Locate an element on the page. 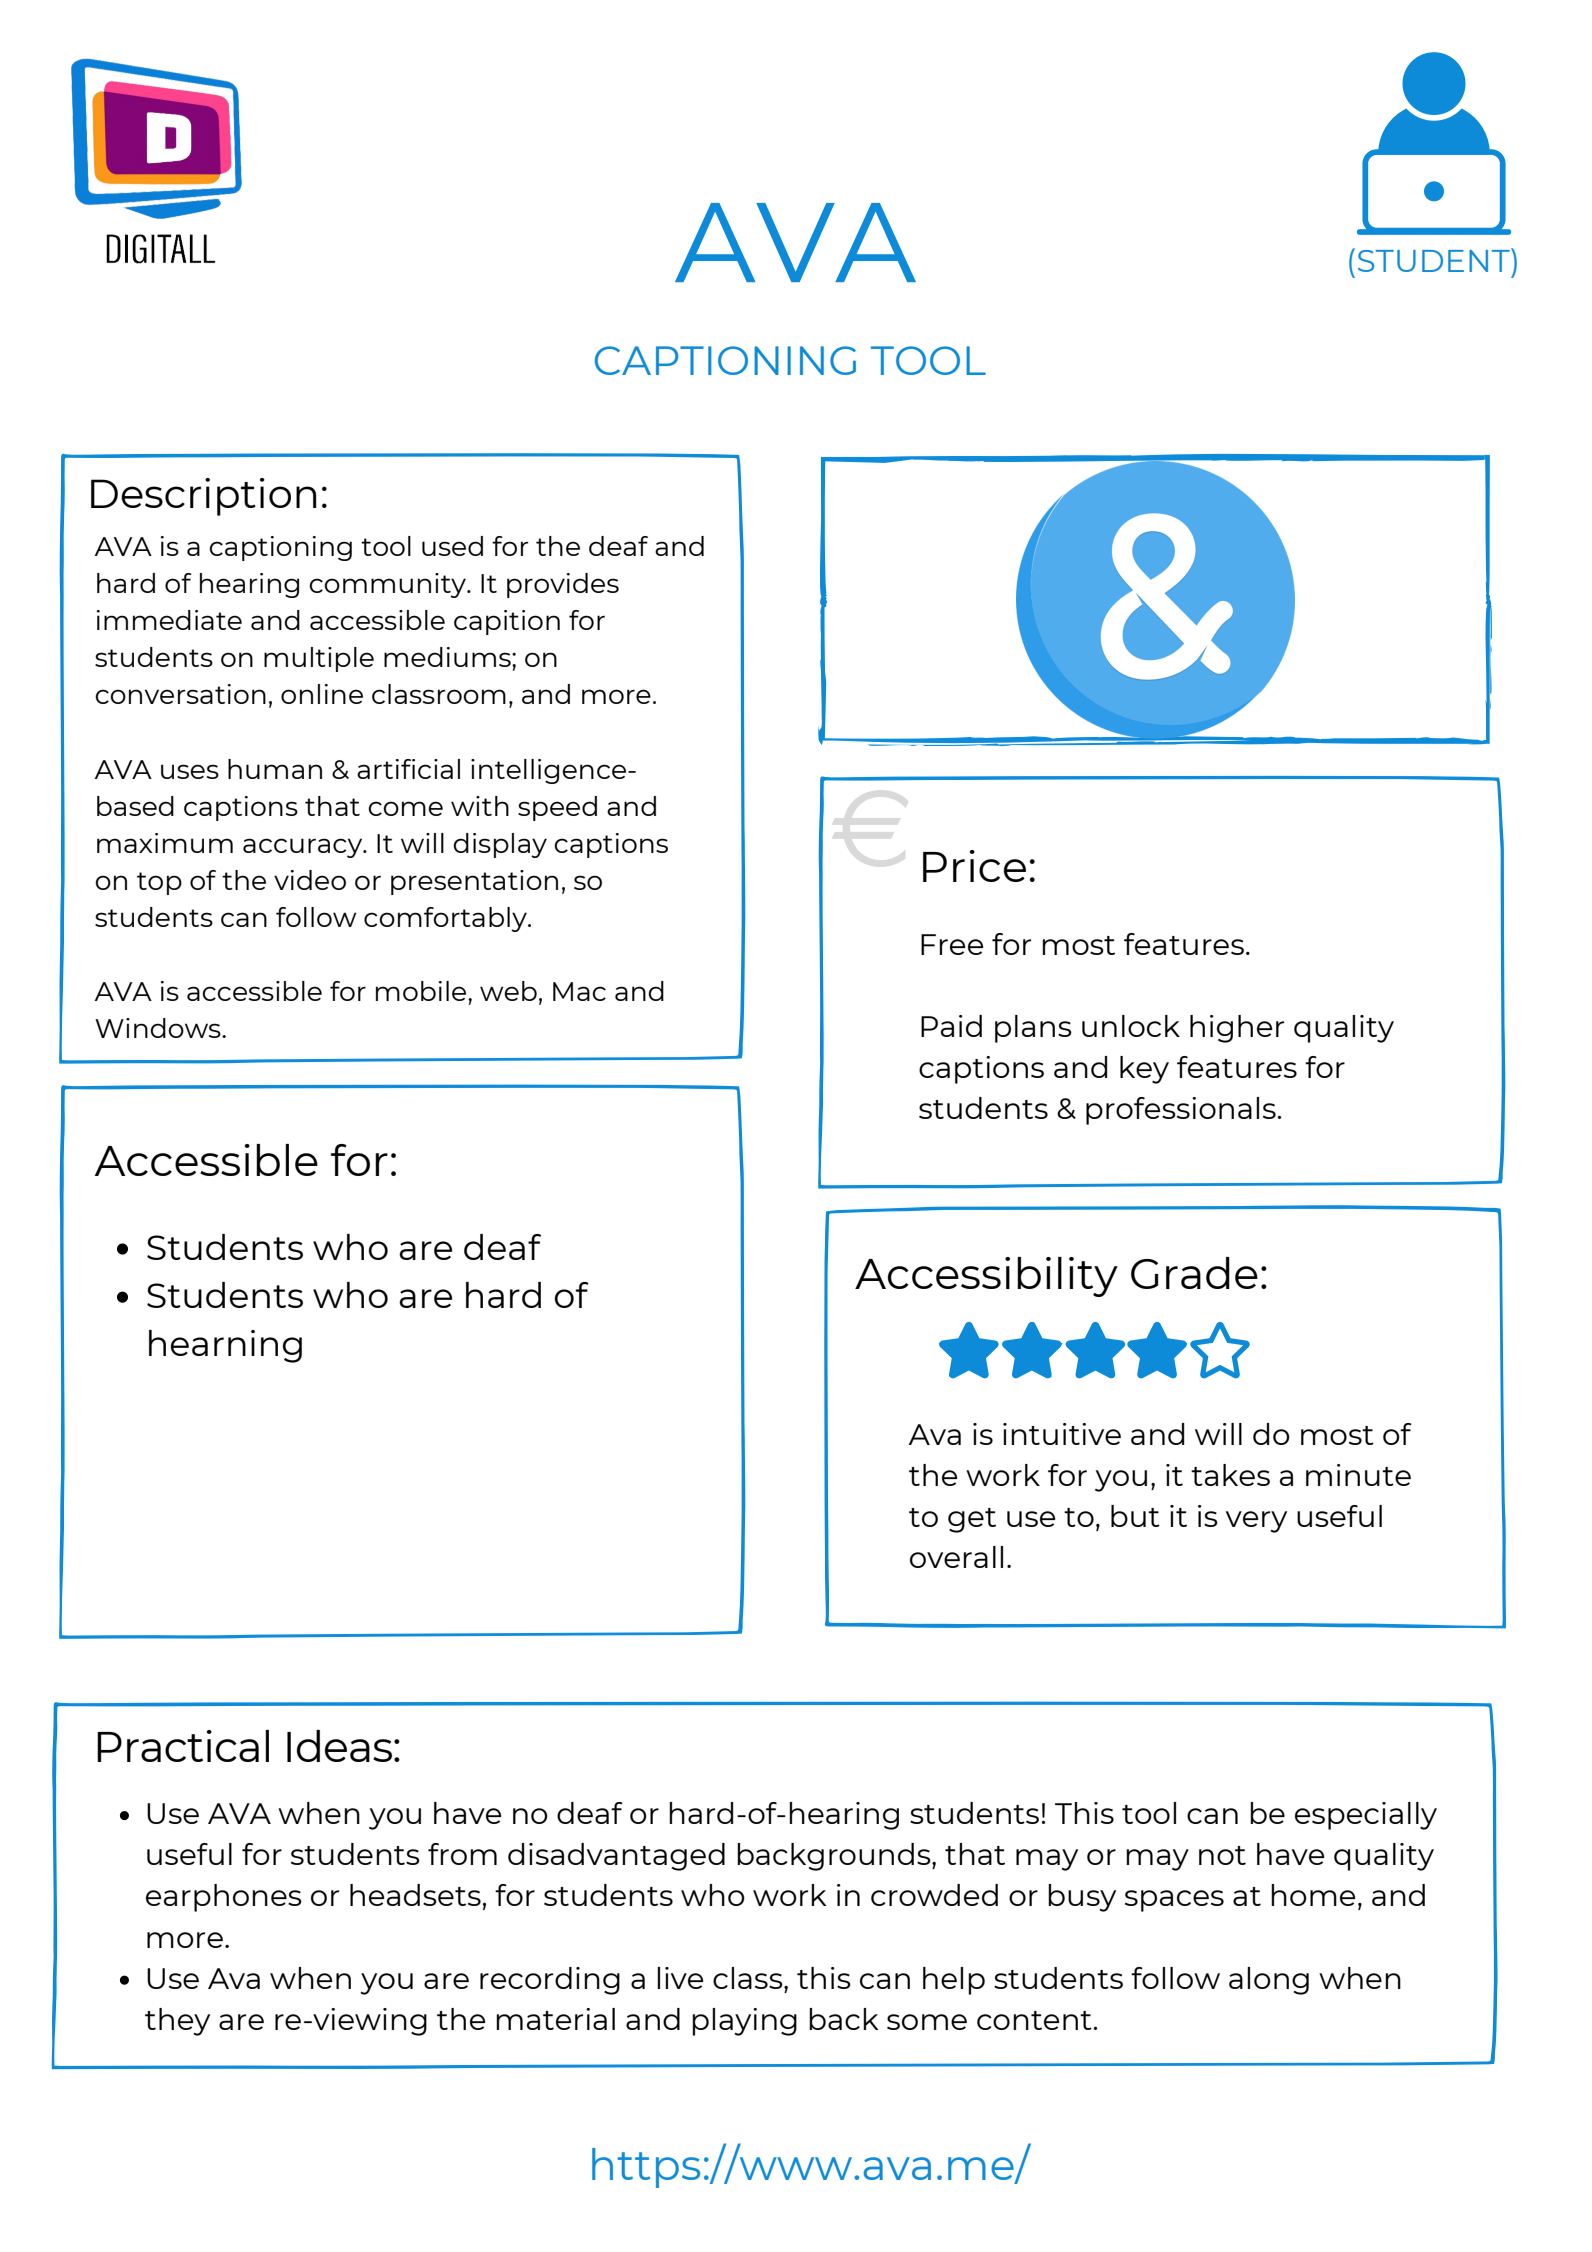 This document has height=2252, width=1592. overall is located at coordinates (956, 1557).
